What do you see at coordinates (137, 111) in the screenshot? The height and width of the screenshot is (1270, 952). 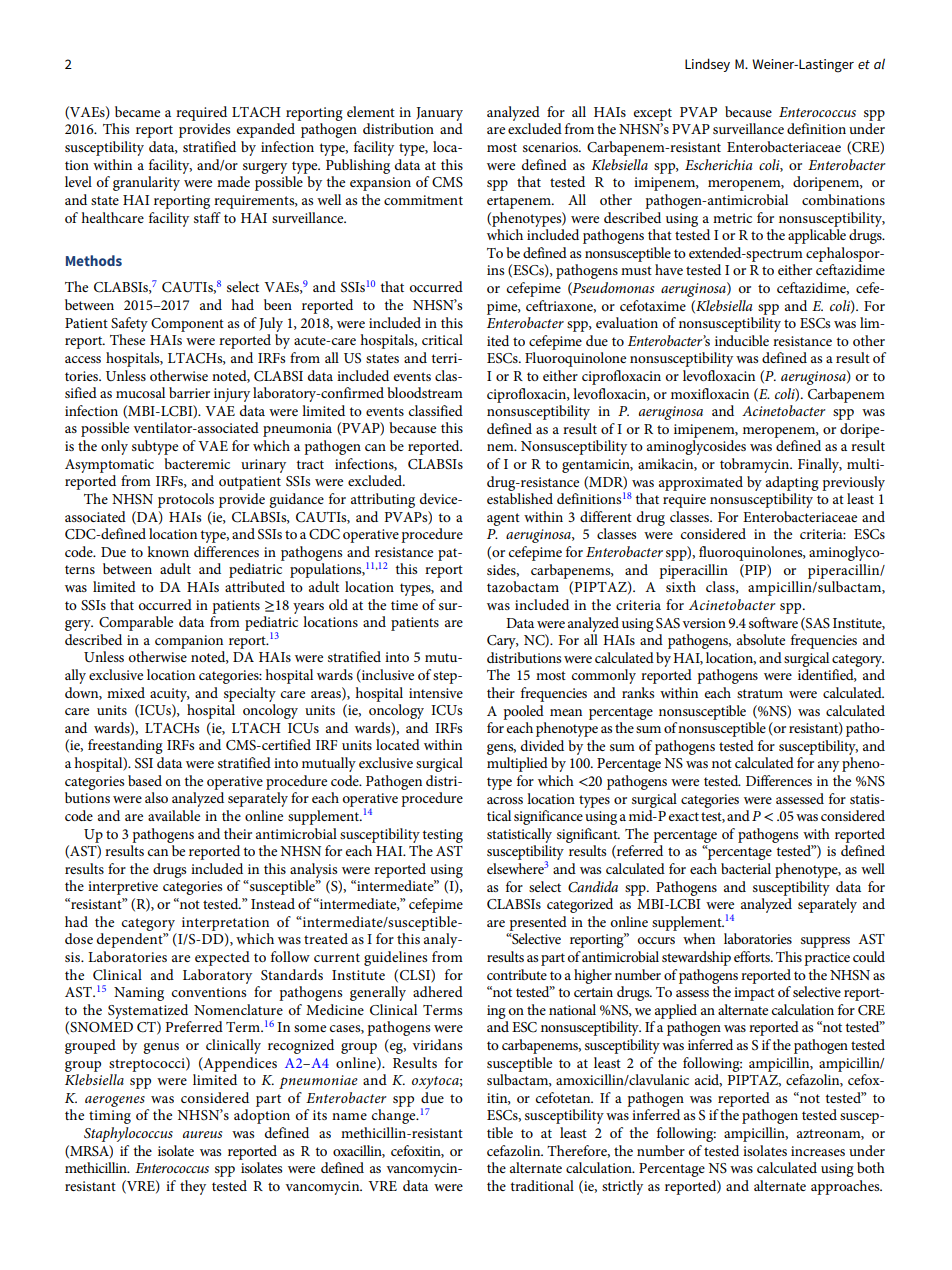 I see `became` at bounding box center [137, 111].
